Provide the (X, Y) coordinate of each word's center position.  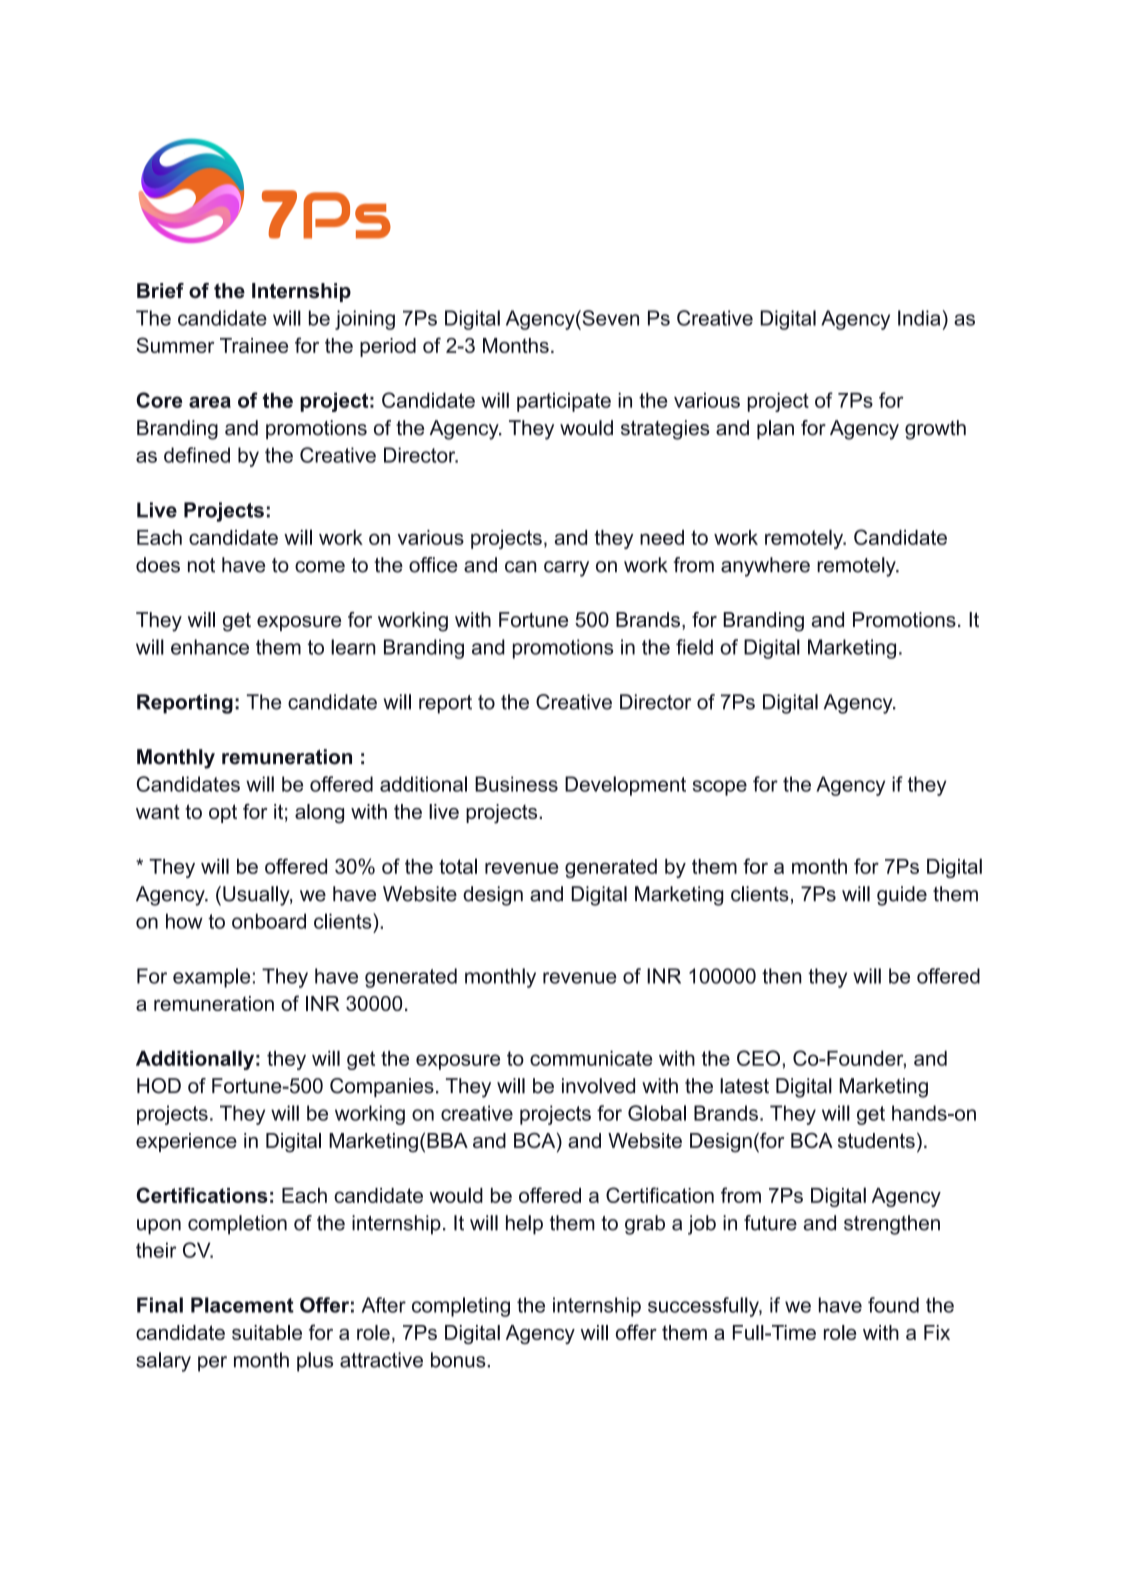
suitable (267, 1332)
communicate (591, 1058)
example (211, 978)
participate (564, 402)
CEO (758, 1058)
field (694, 647)
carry (566, 569)
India (920, 318)
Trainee (254, 345)
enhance (210, 647)
